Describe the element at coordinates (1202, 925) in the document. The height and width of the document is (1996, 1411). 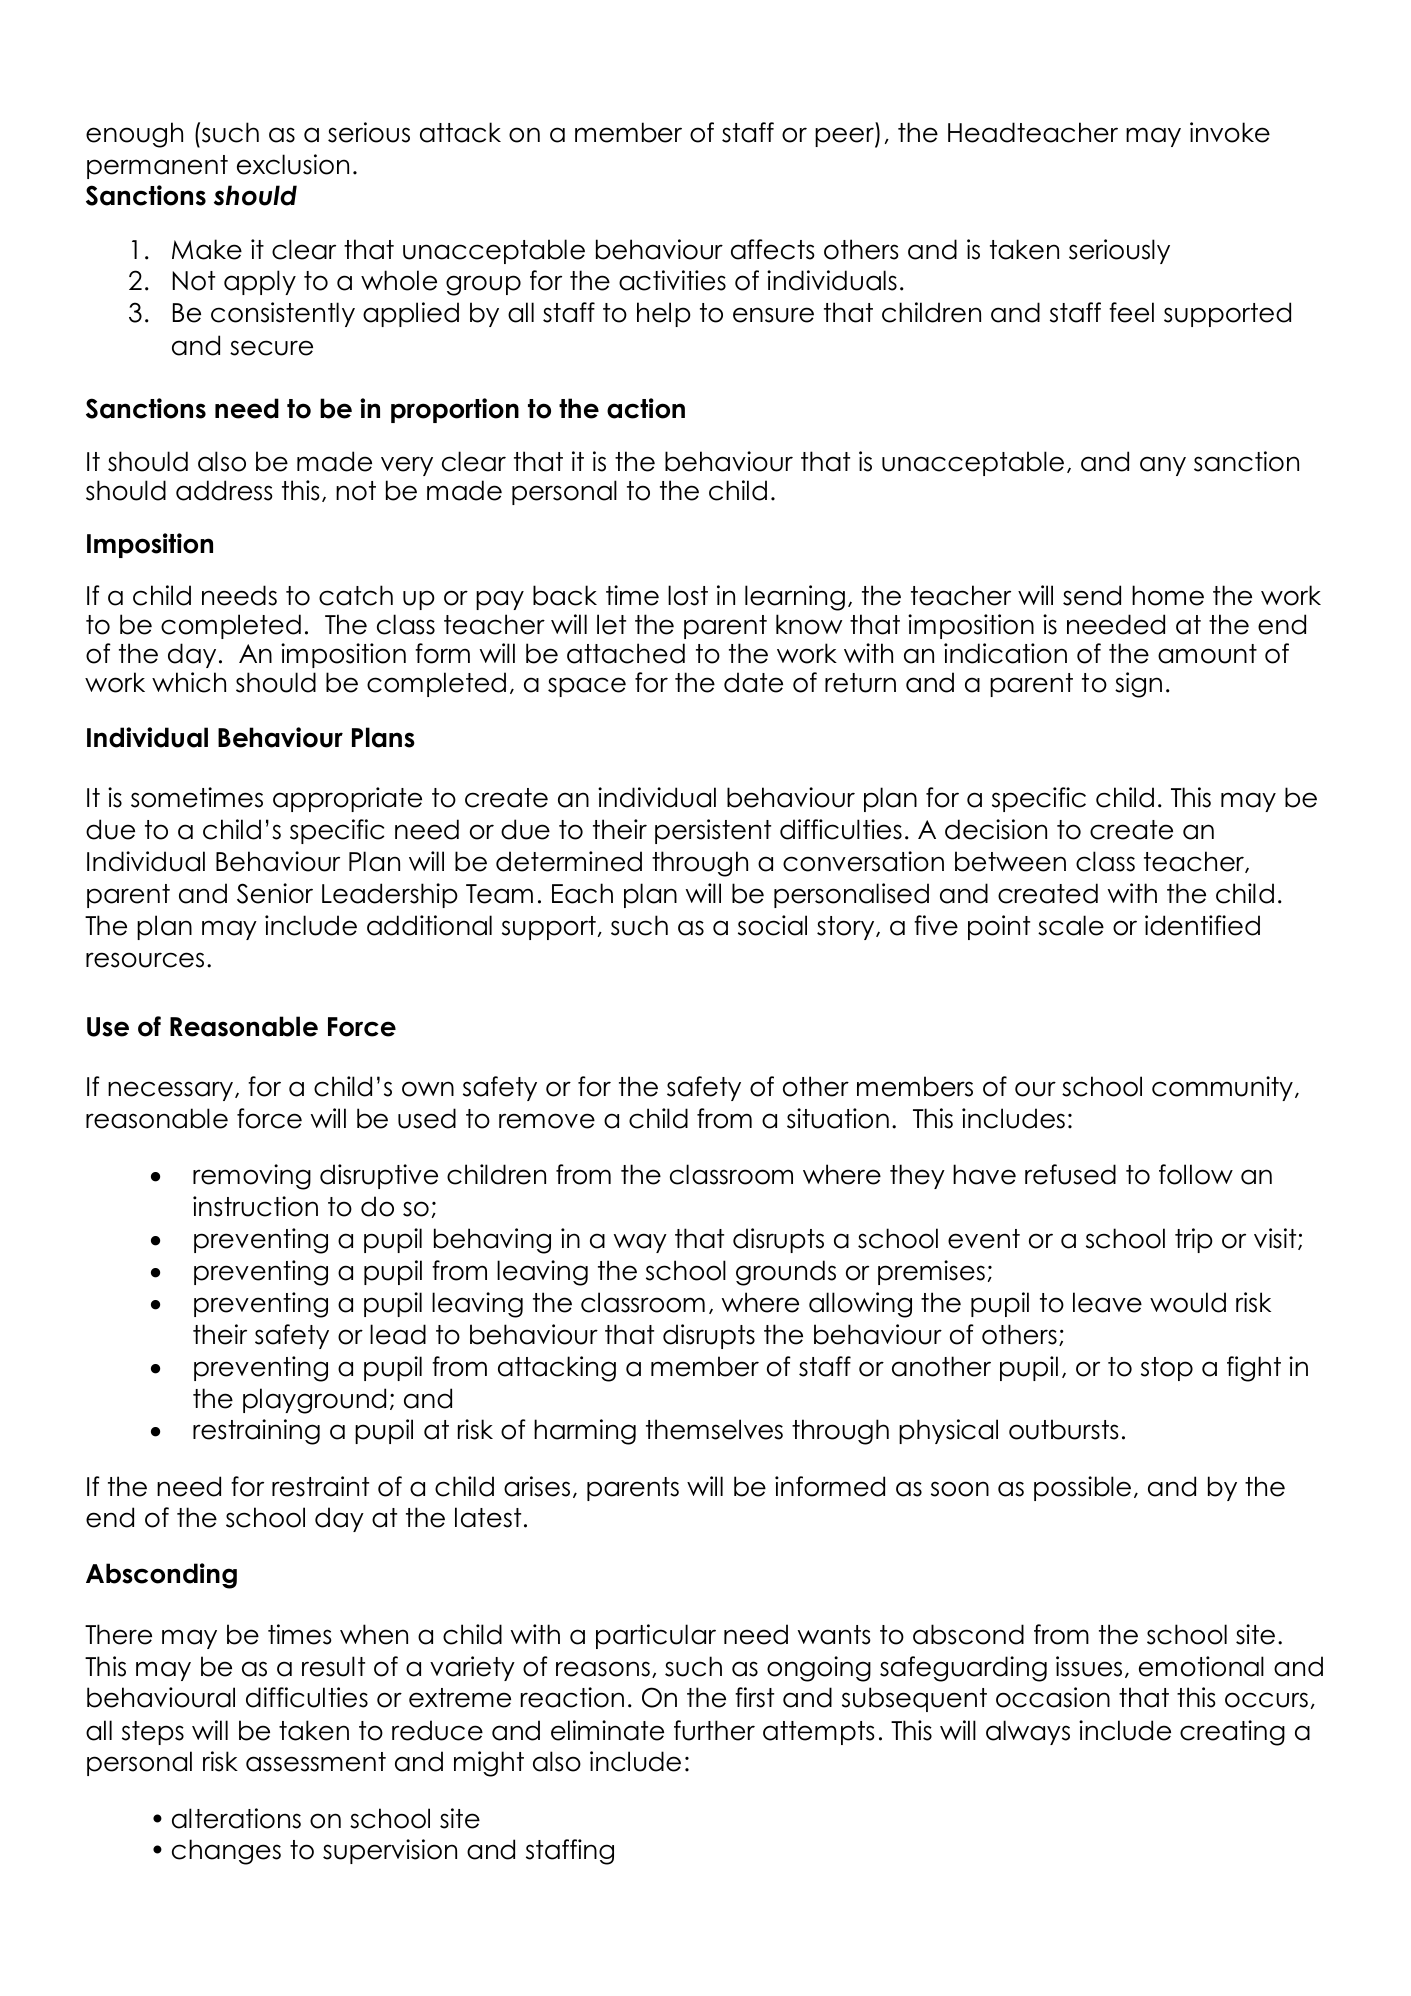
I see `identified` at that location.
